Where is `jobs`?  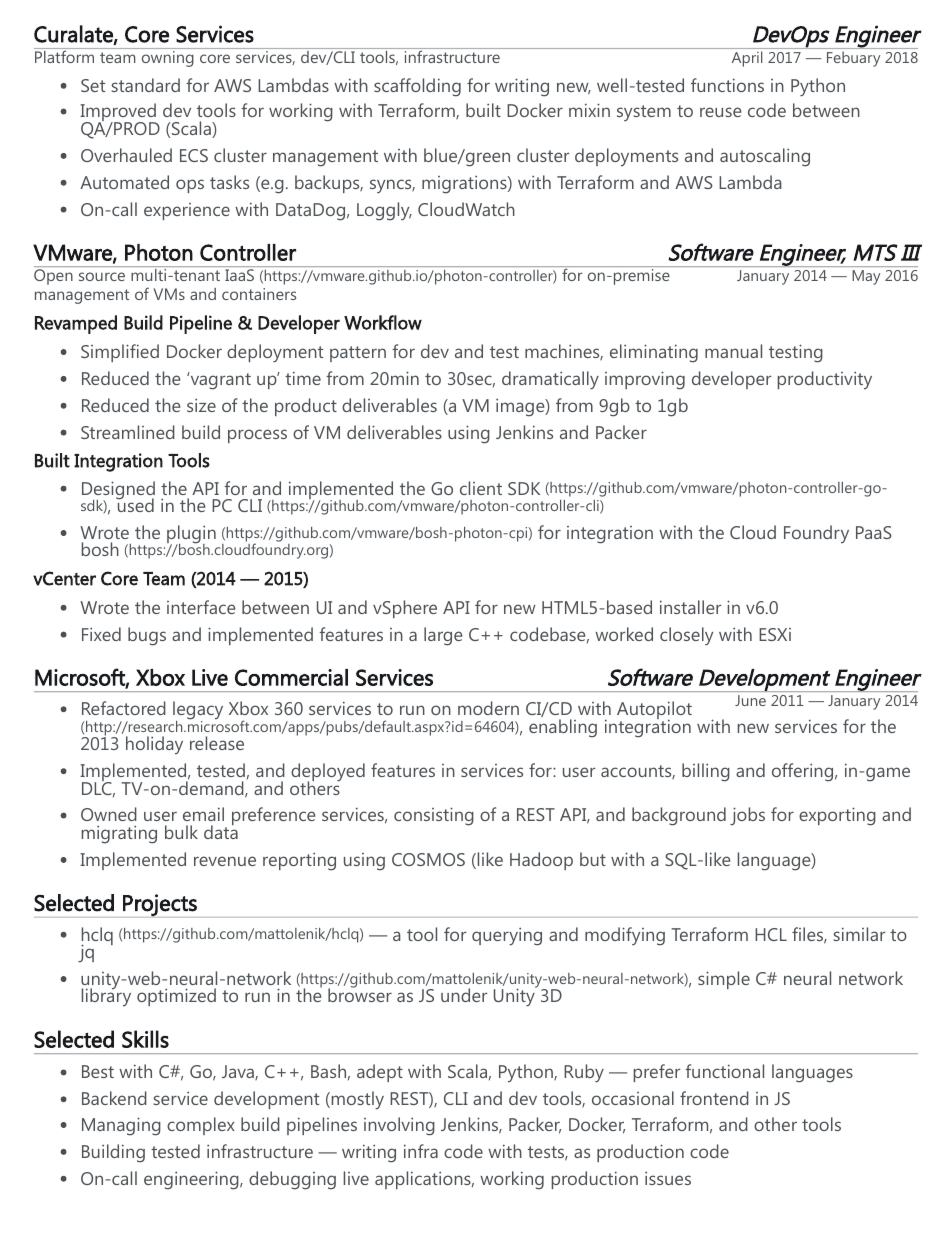 jobs is located at coordinates (747, 816).
